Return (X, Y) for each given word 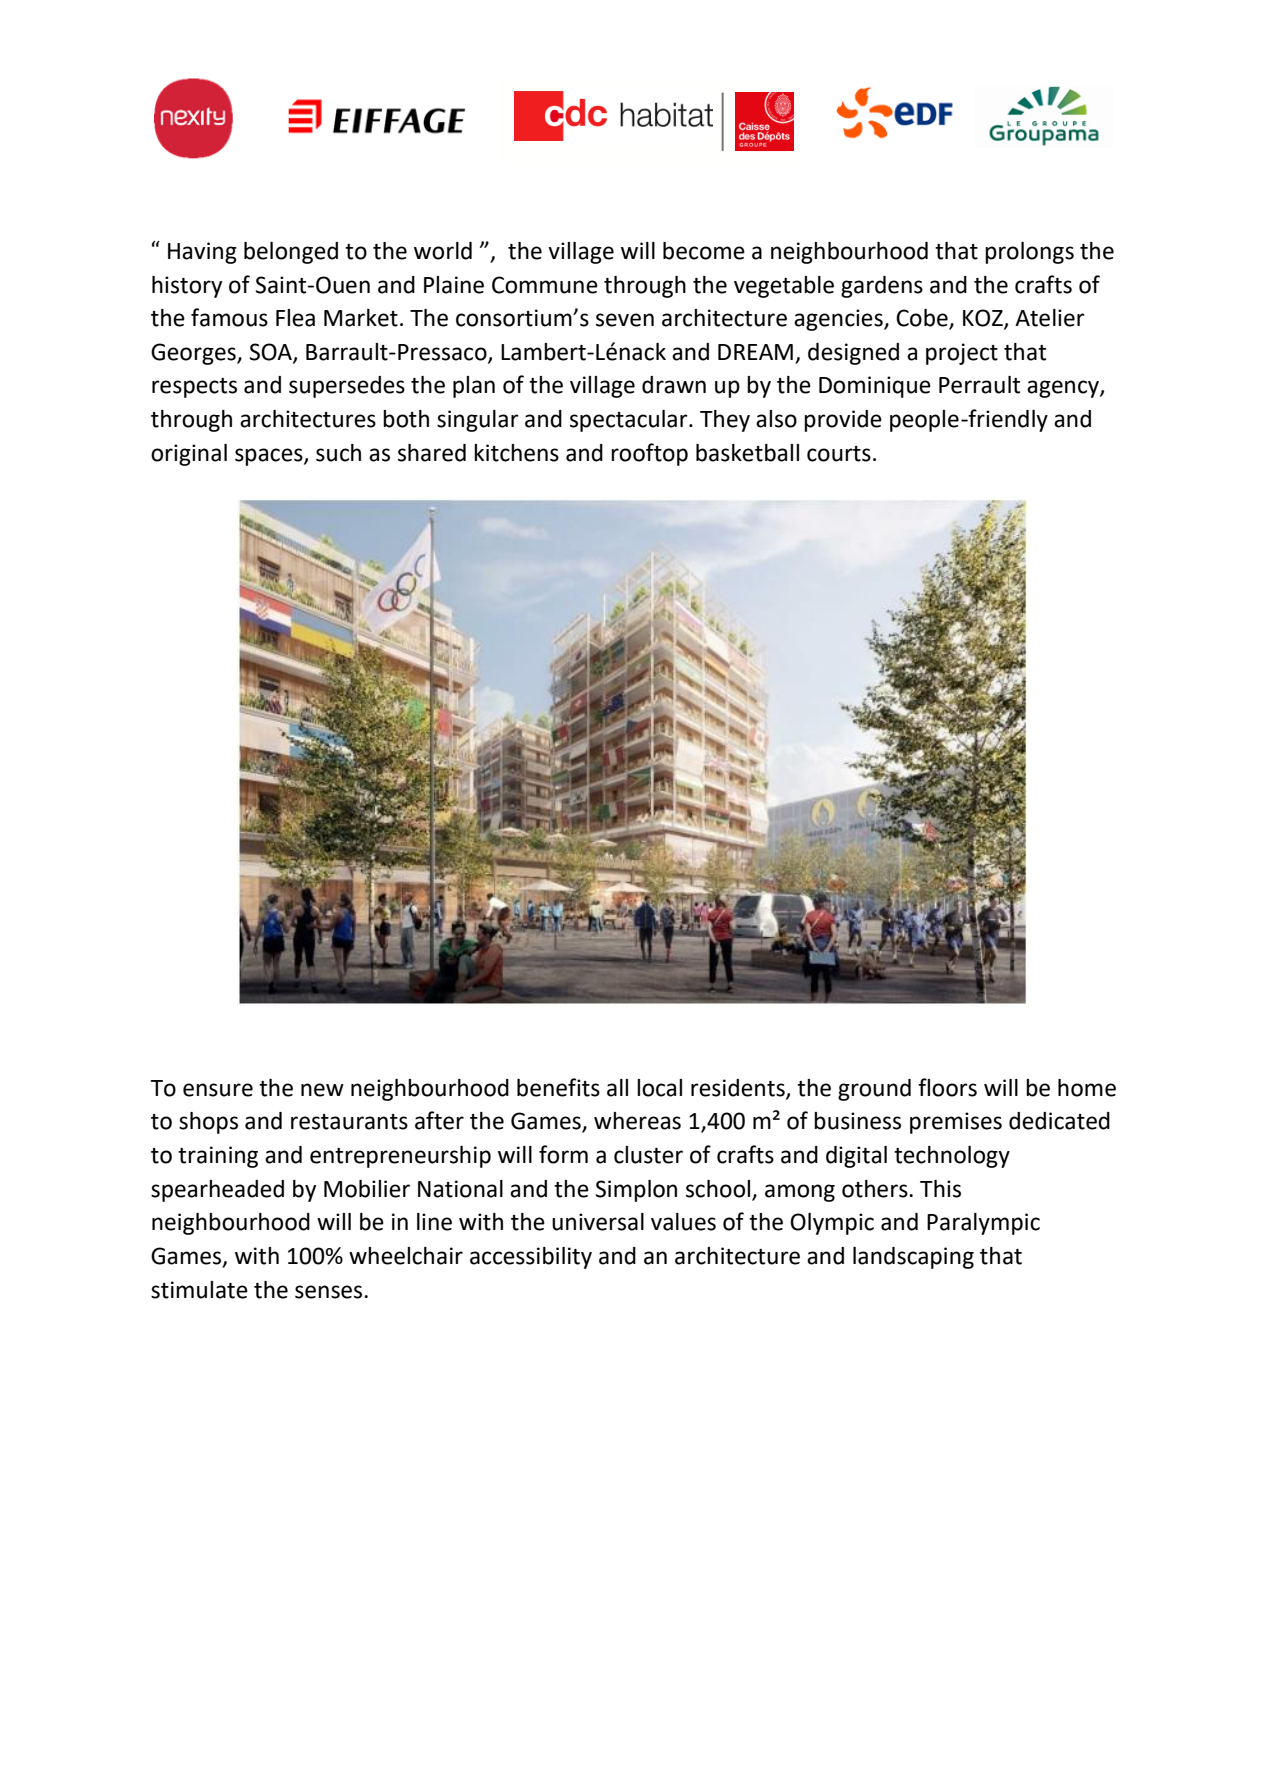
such (338, 453)
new (322, 1090)
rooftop (649, 454)
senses (330, 1292)
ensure (218, 1090)
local (659, 1088)
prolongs (1029, 253)
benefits (558, 1087)
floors (947, 1087)
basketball (747, 453)
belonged (291, 253)
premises (956, 1123)
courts (839, 454)
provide (843, 421)
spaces (270, 457)
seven (625, 320)
